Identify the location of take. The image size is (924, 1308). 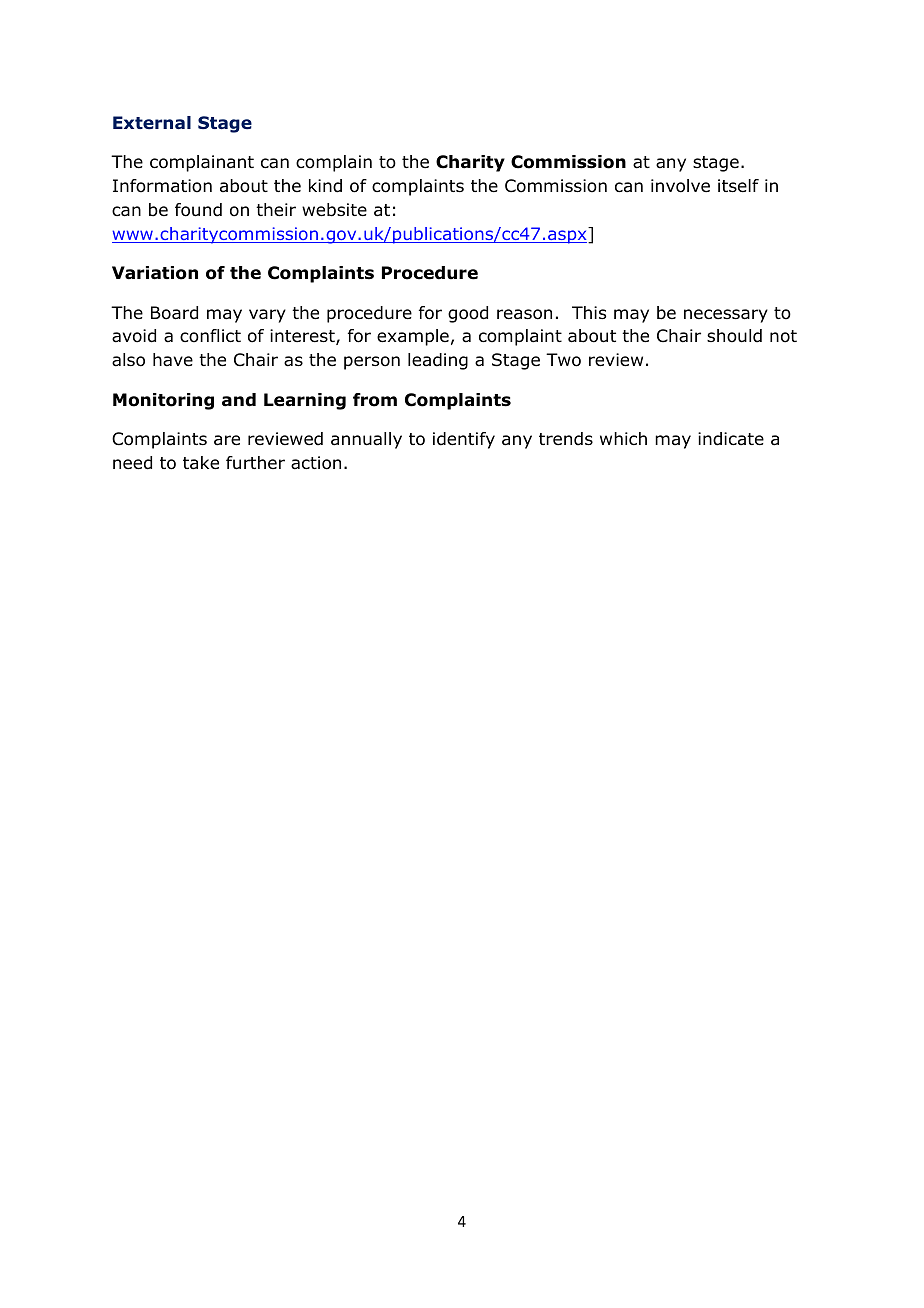
(201, 463).
